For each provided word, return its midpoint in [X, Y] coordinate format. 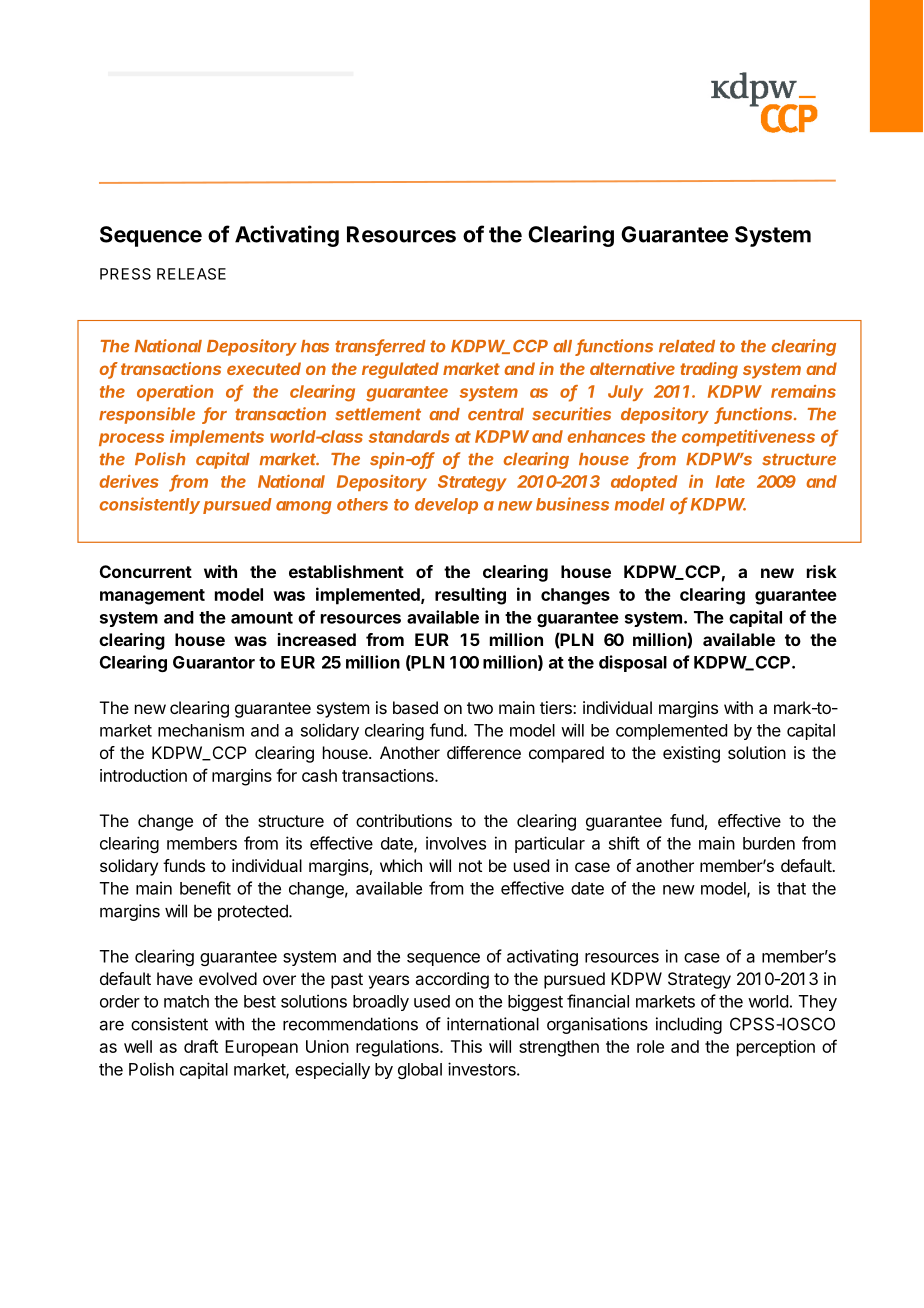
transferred [380, 347]
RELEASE [191, 274]
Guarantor [214, 662]
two [480, 708]
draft [201, 1046]
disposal [633, 663]
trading [709, 370]
